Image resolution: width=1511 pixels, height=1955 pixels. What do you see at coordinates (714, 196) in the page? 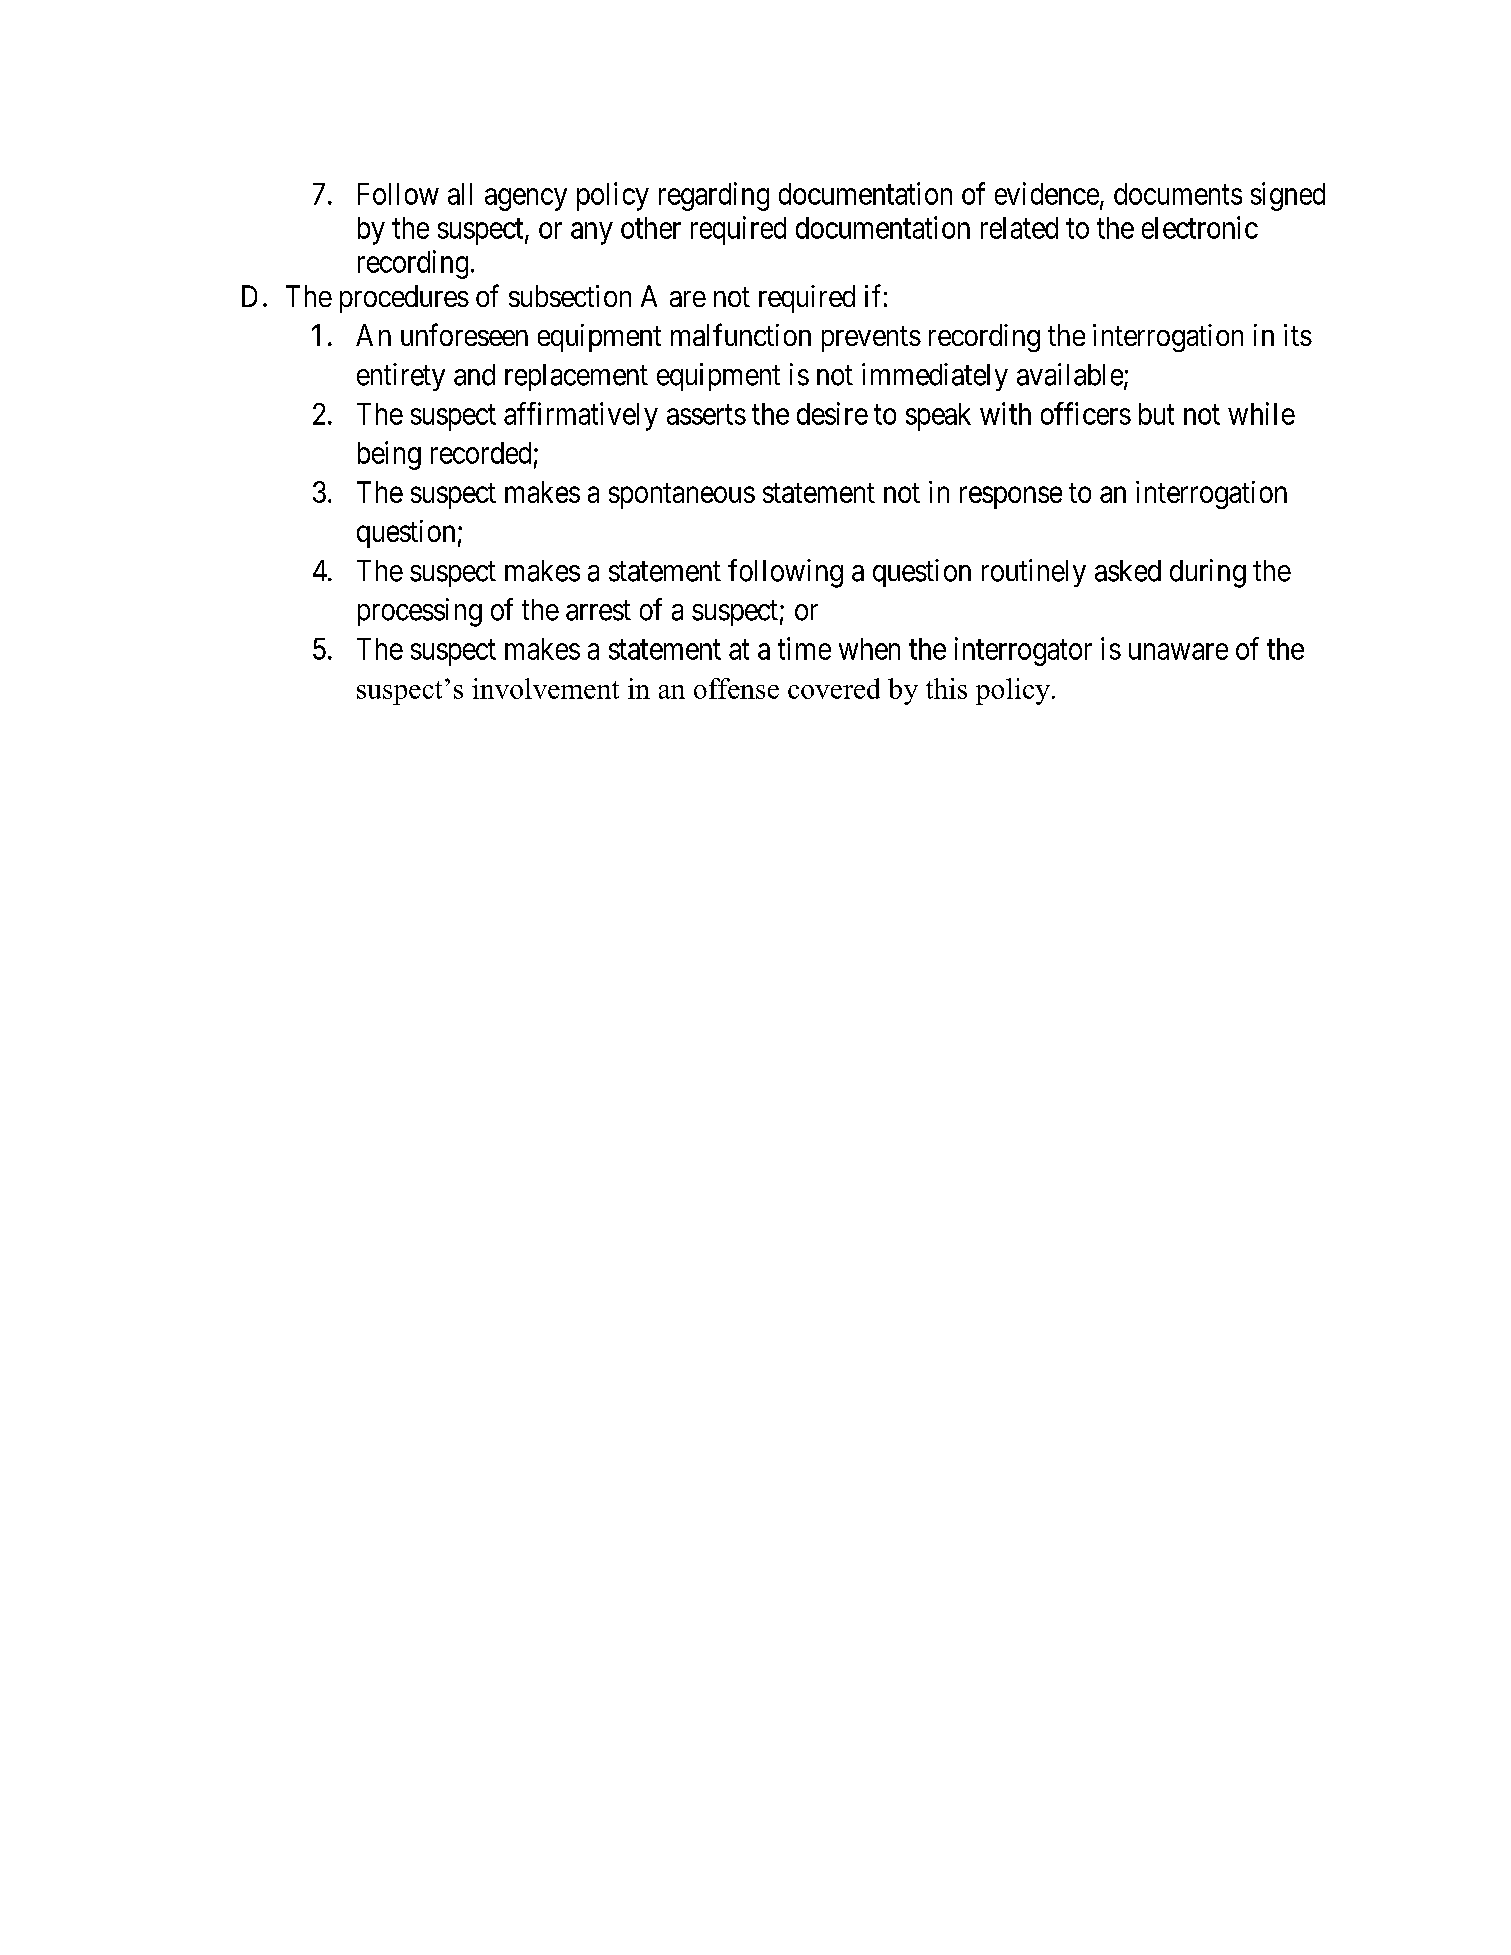
I see `regarding` at bounding box center [714, 196].
